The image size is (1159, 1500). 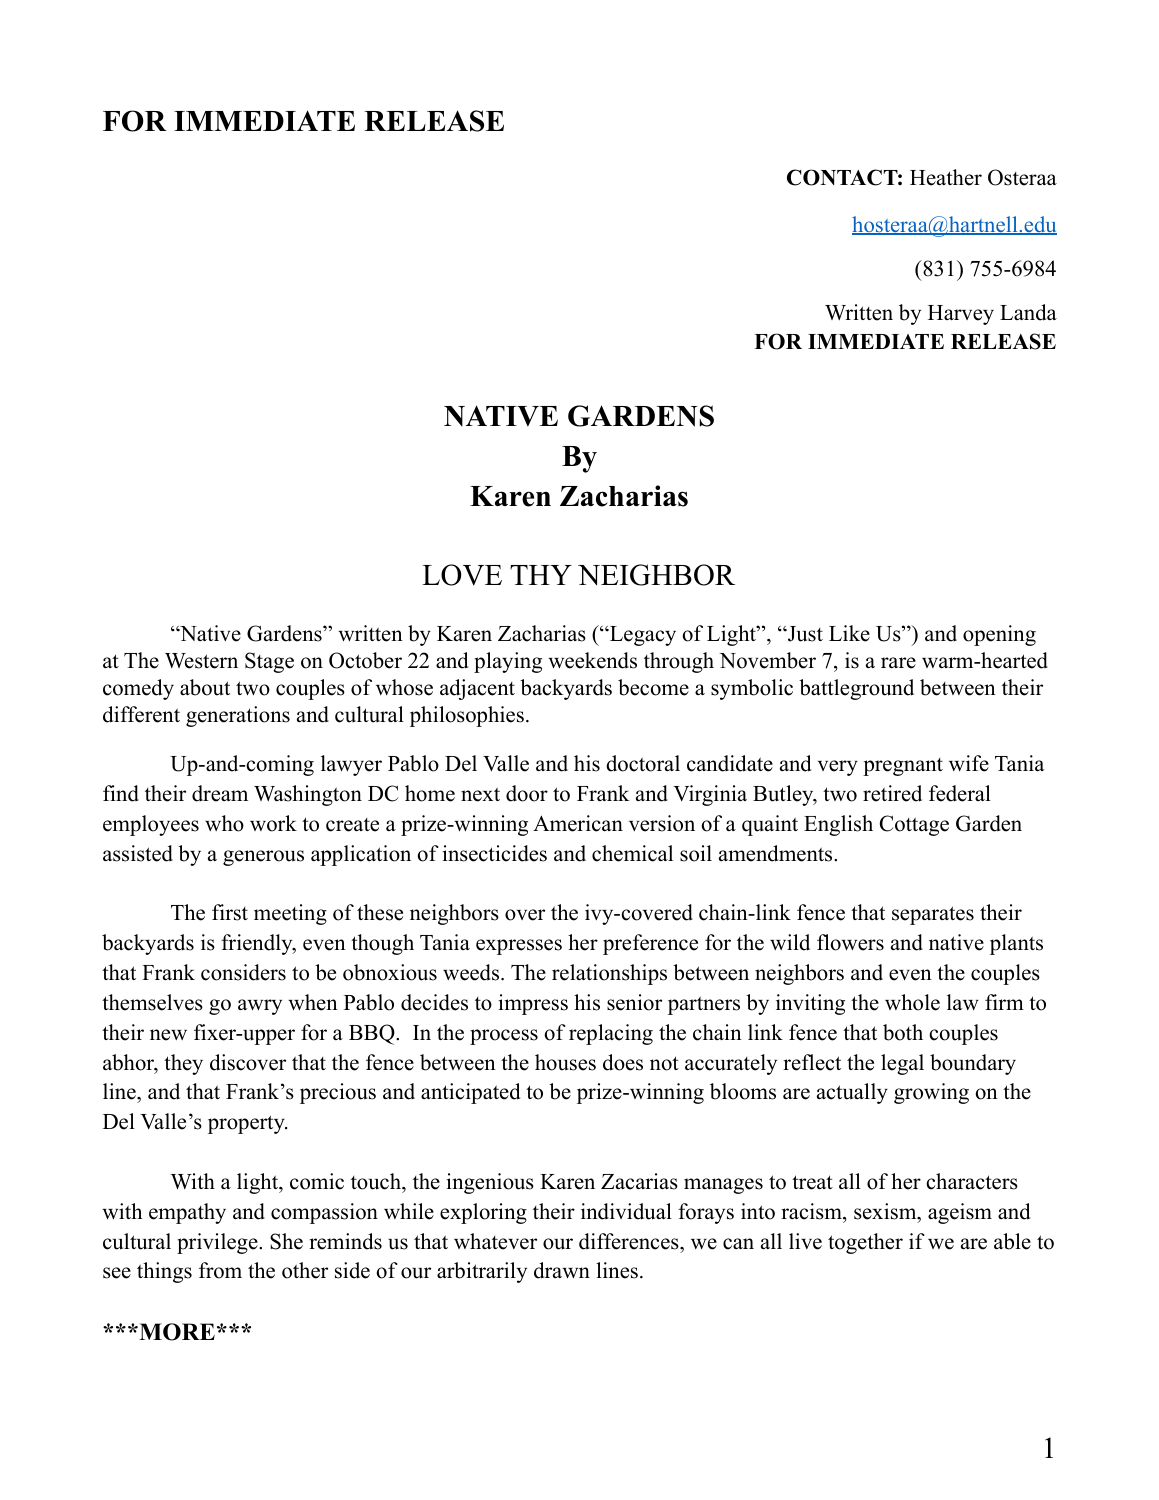 What do you see at coordinates (238, 716) in the screenshot?
I see `generations` at bounding box center [238, 716].
